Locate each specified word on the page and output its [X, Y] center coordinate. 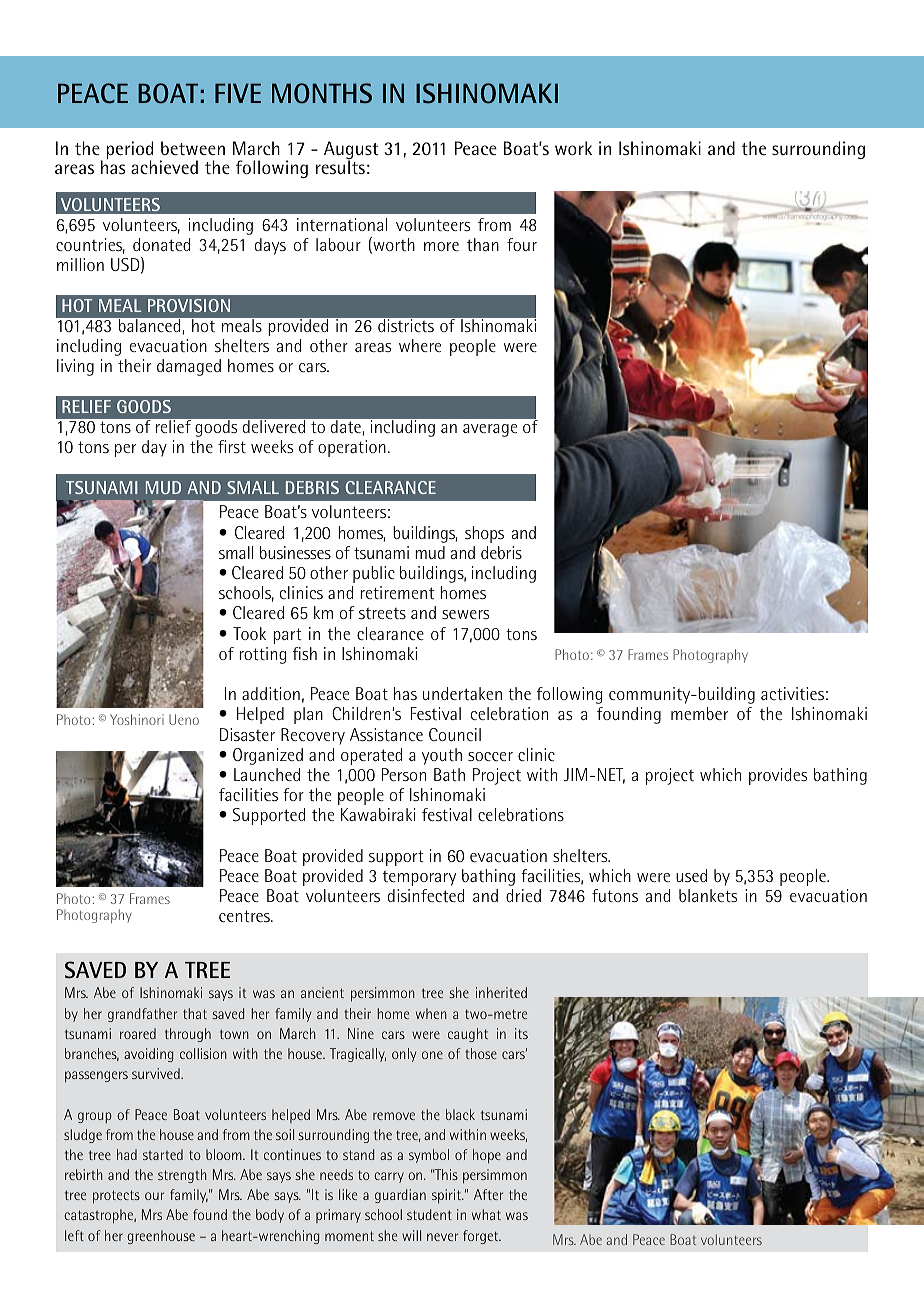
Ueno [184, 719]
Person [404, 774]
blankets [708, 895]
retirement [397, 592]
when [431, 1013]
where [420, 345]
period [129, 151]
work [573, 148]
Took [249, 633]
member [699, 713]
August [351, 151]
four [522, 244]
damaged [189, 367]
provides [778, 776]
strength [182, 1176]
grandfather [142, 1015]
